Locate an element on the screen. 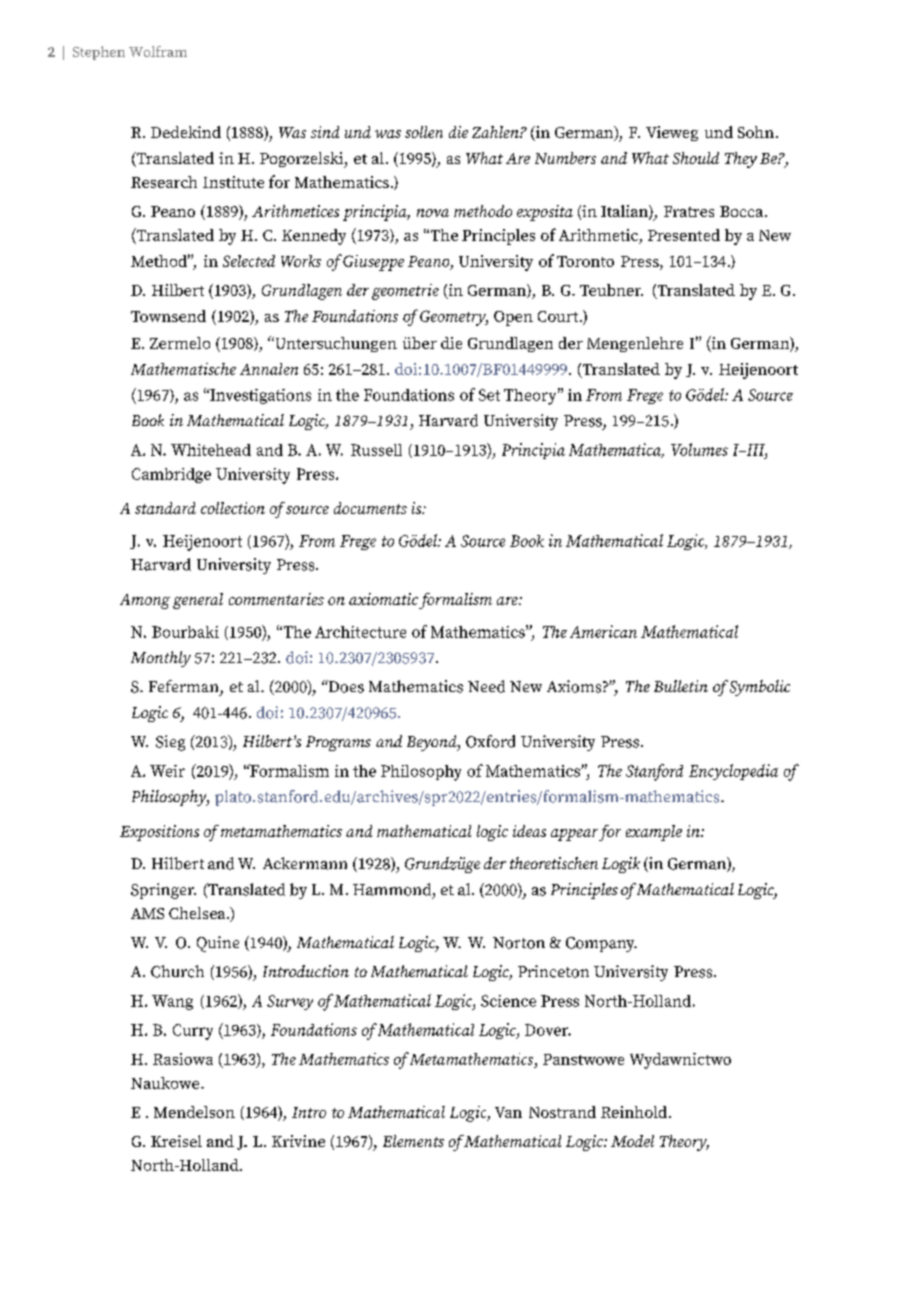 The image size is (921, 1316). Should is located at coordinates (696, 158).
